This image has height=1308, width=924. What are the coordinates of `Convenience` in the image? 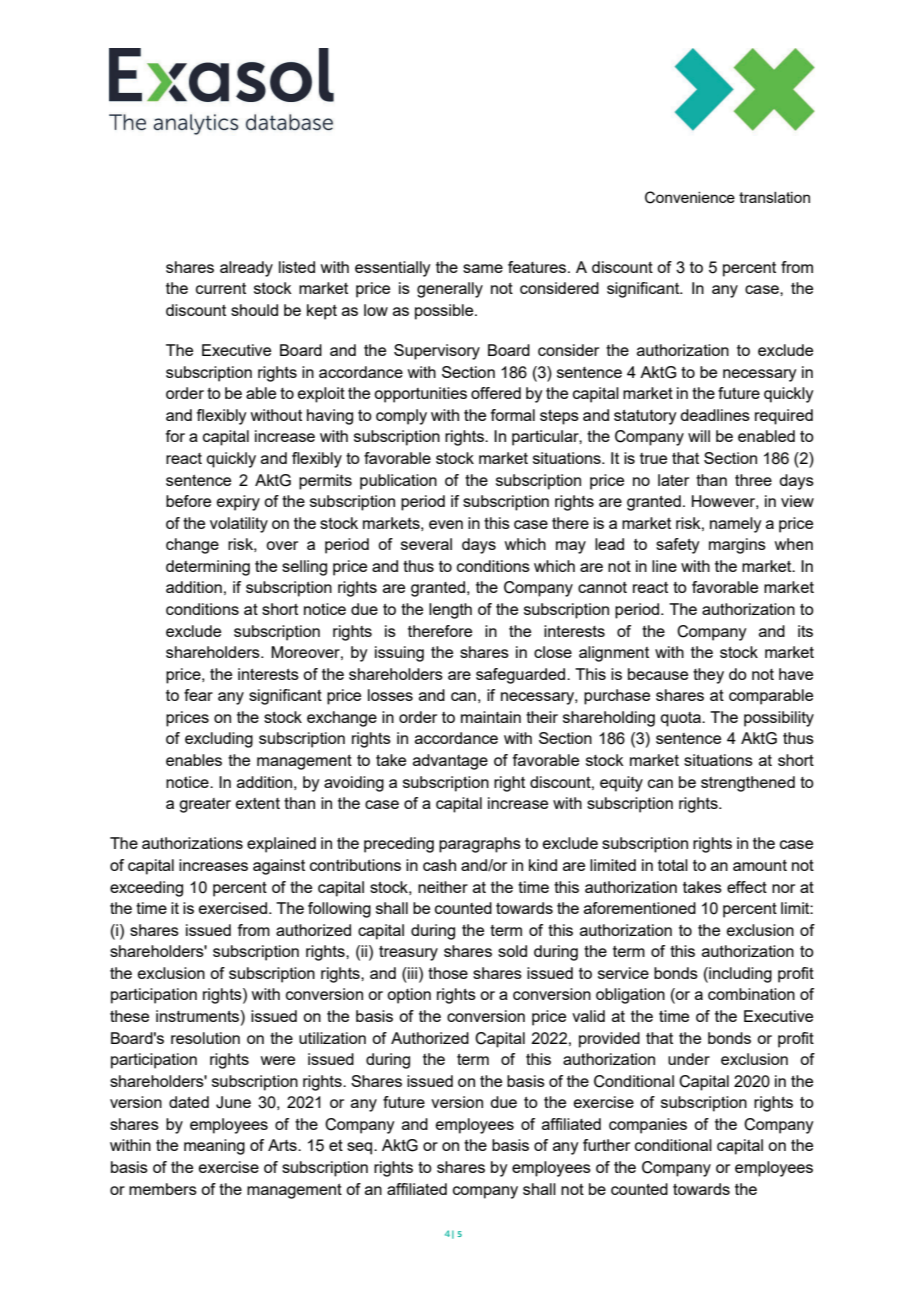 It's located at (690, 197).
